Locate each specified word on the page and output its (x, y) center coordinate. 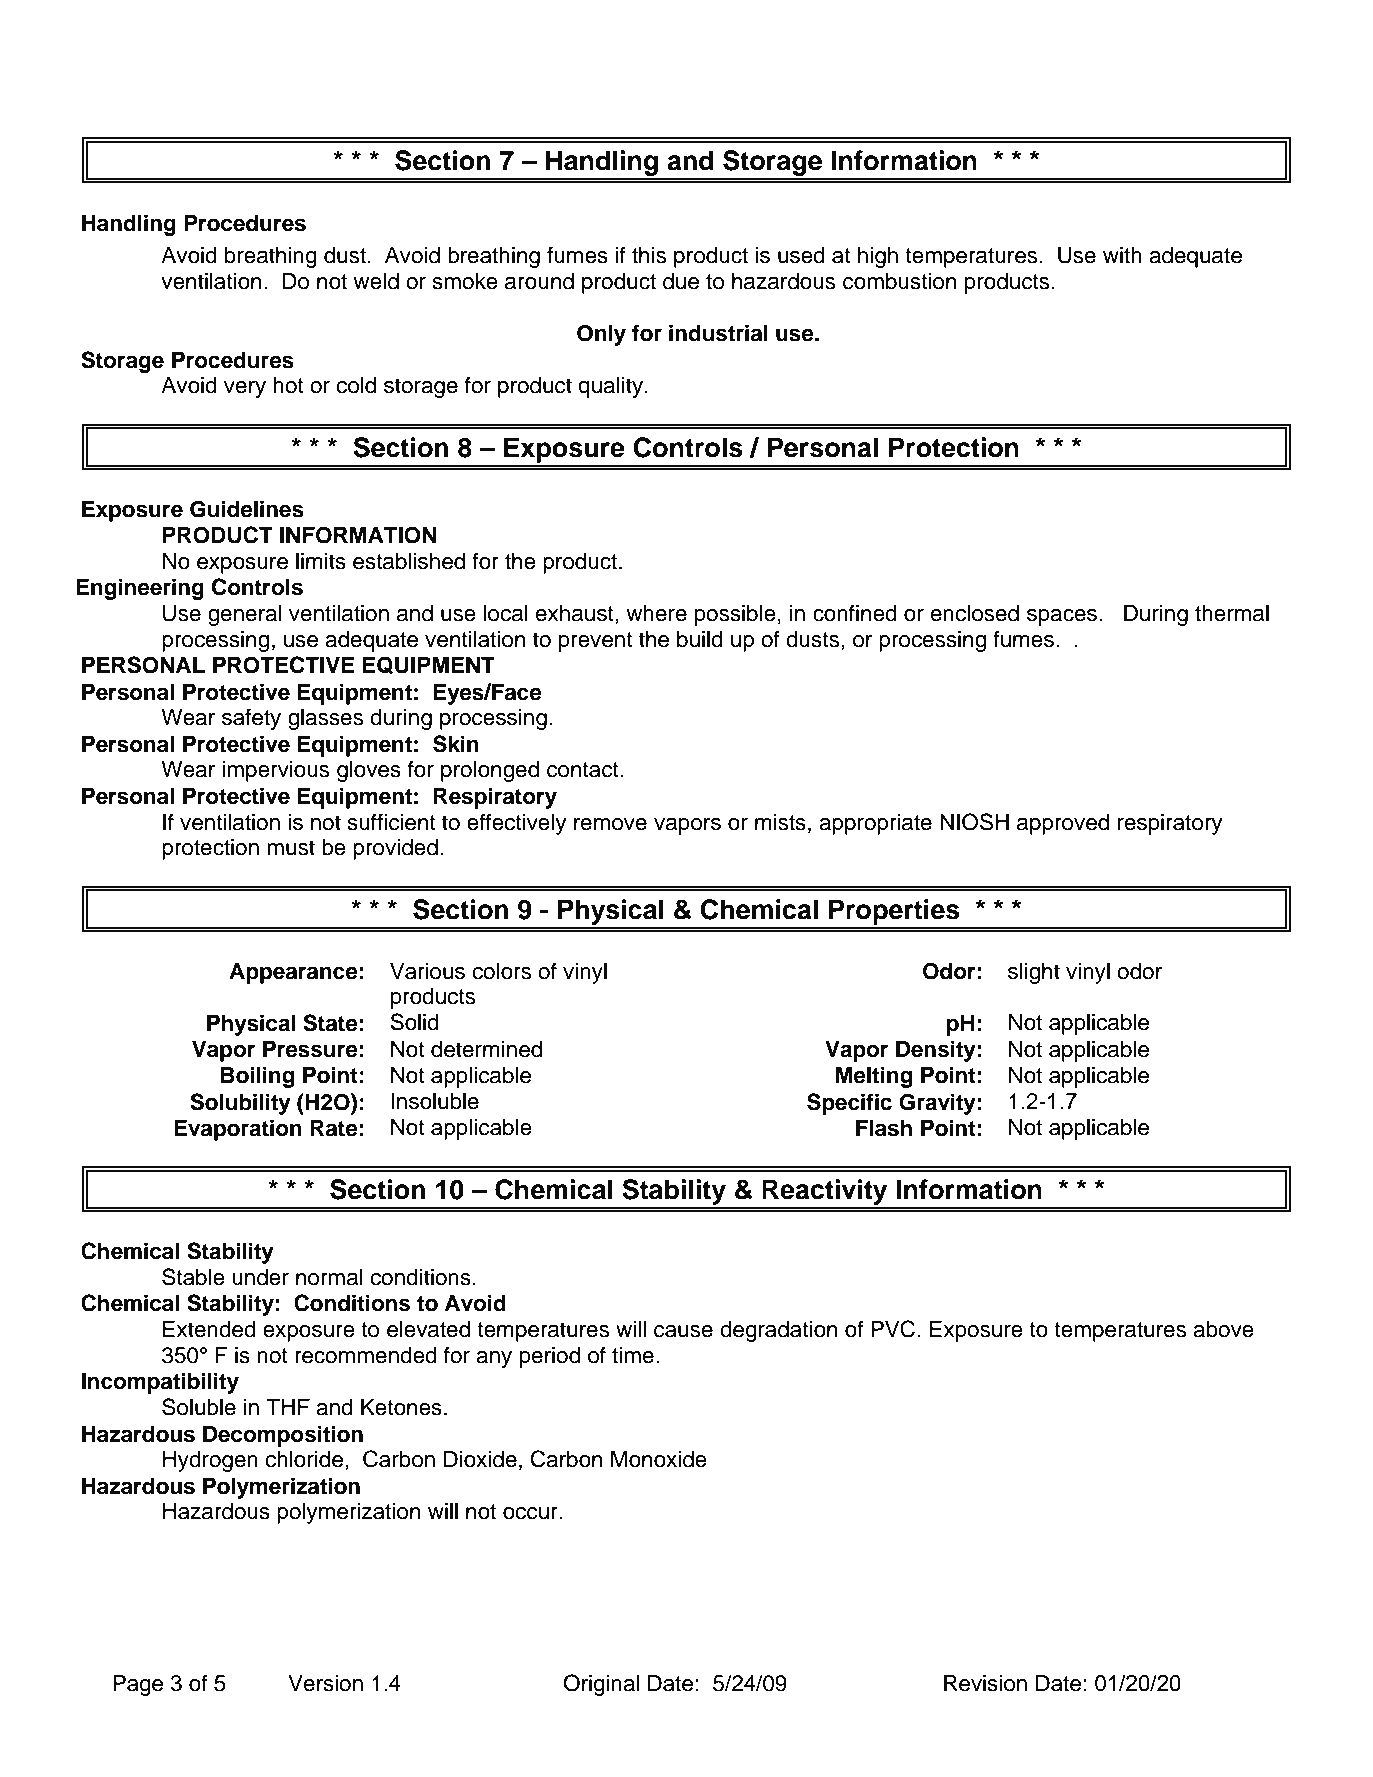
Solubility (240, 1104)
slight (1034, 973)
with (1122, 255)
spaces (1062, 617)
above (1223, 1329)
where (656, 613)
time (633, 1355)
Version (325, 1683)
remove (610, 824)
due (681, 281)
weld (376, 281)
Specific (849, 1104)
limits (321, 561)
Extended (209, 1329)
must (291, 848)
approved (1063, 824)
